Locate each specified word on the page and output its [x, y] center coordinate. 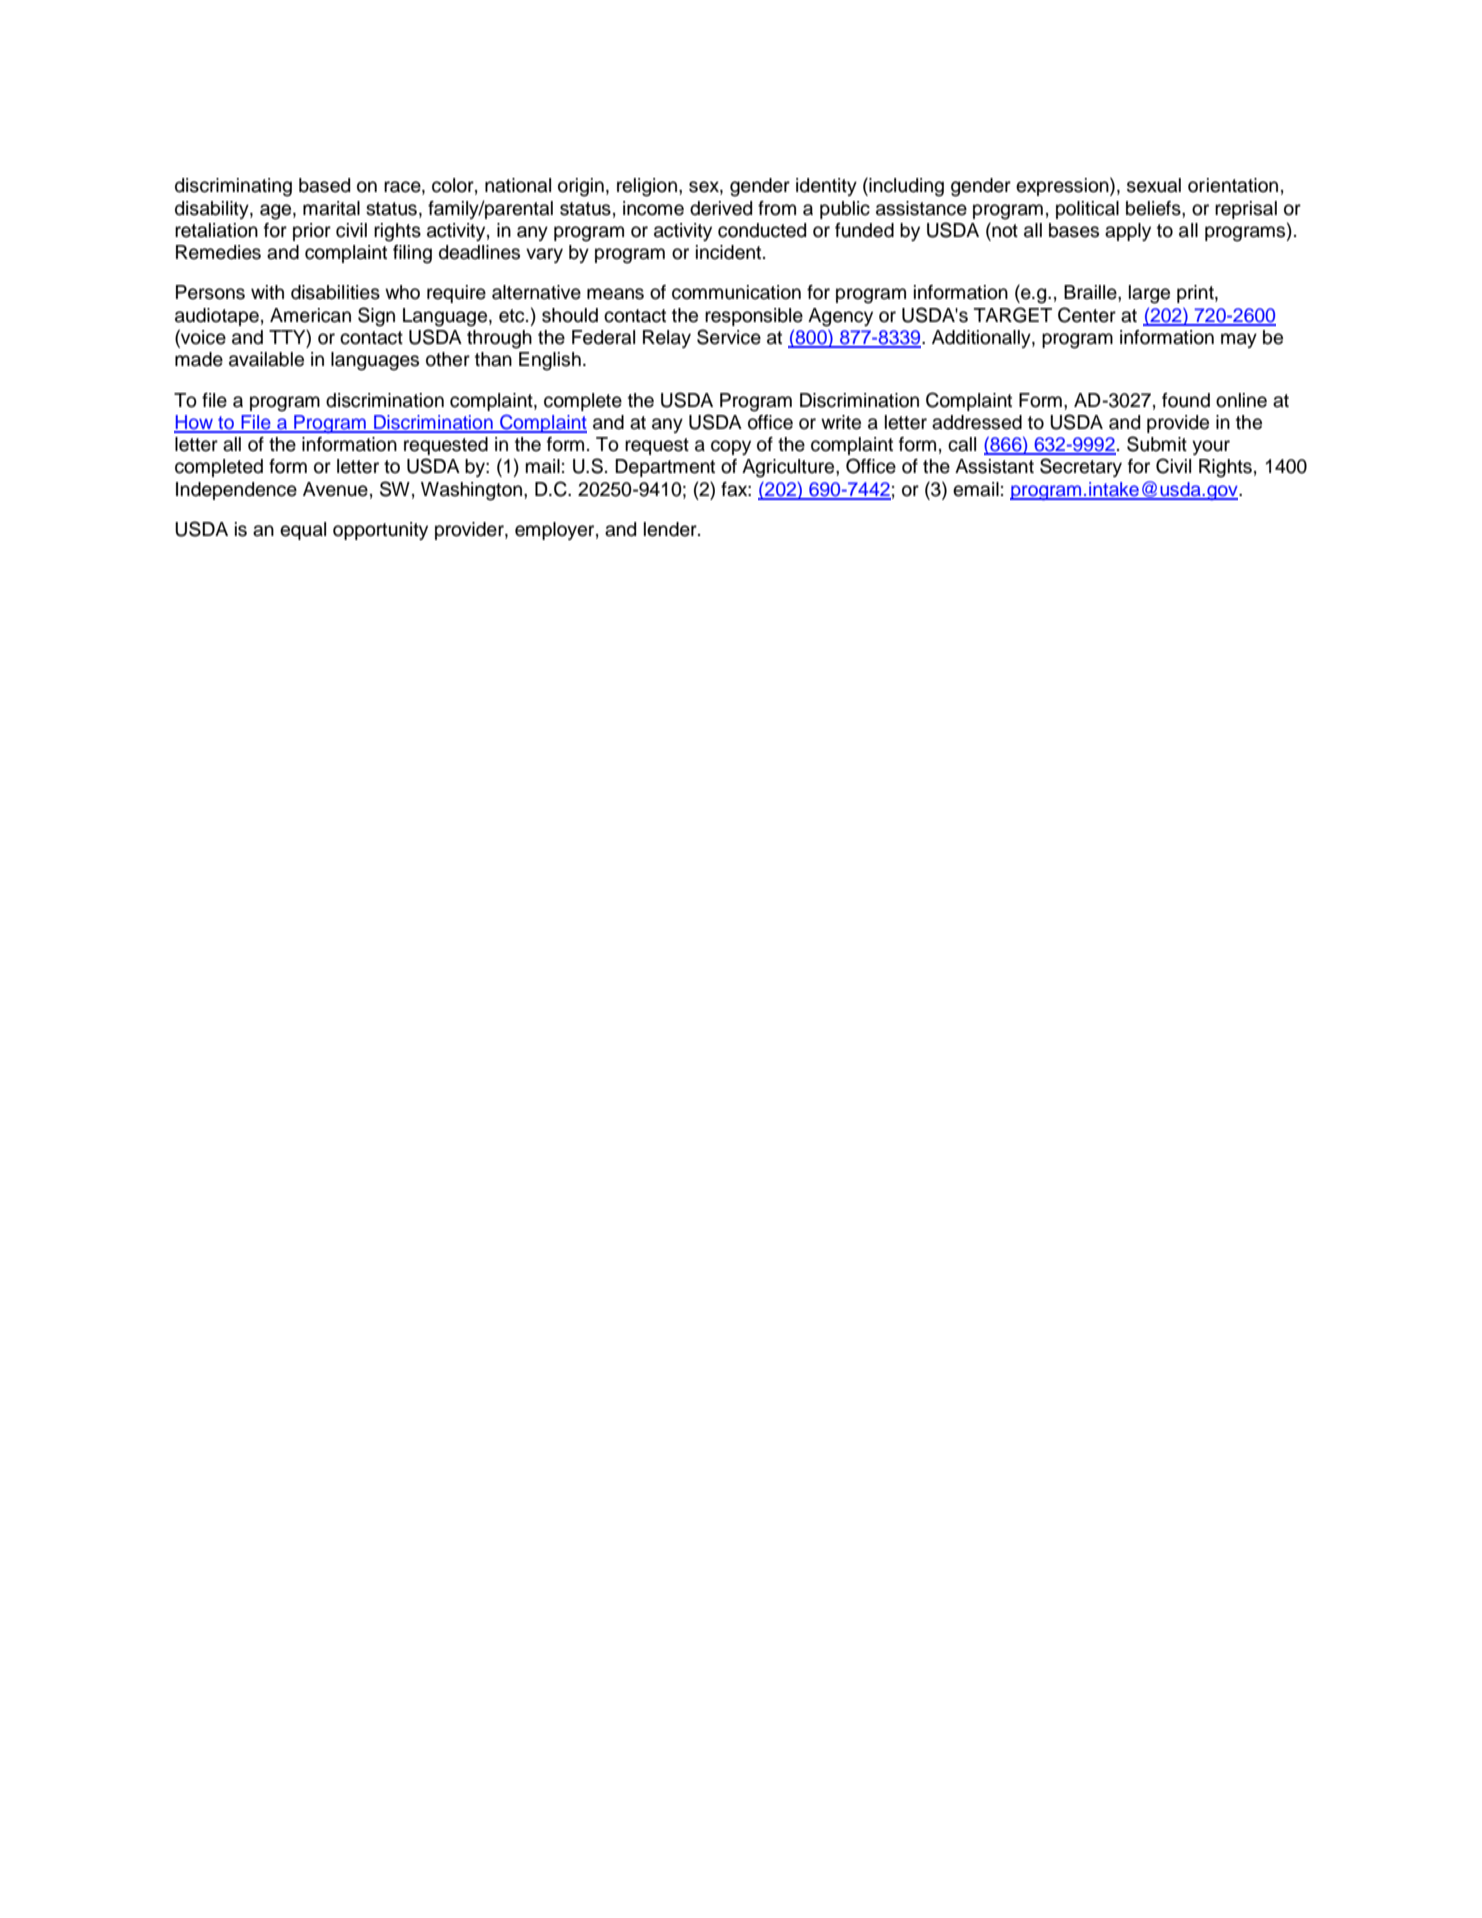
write [841, 422]
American [310, 315]
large [1149, 294]
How [194, 423]
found [1186, 400]
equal [303, 531]
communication [736, 292]
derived [721, 208]
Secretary [1081, 467]
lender [671, 529]
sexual [1154, 185]
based [324, 185]
